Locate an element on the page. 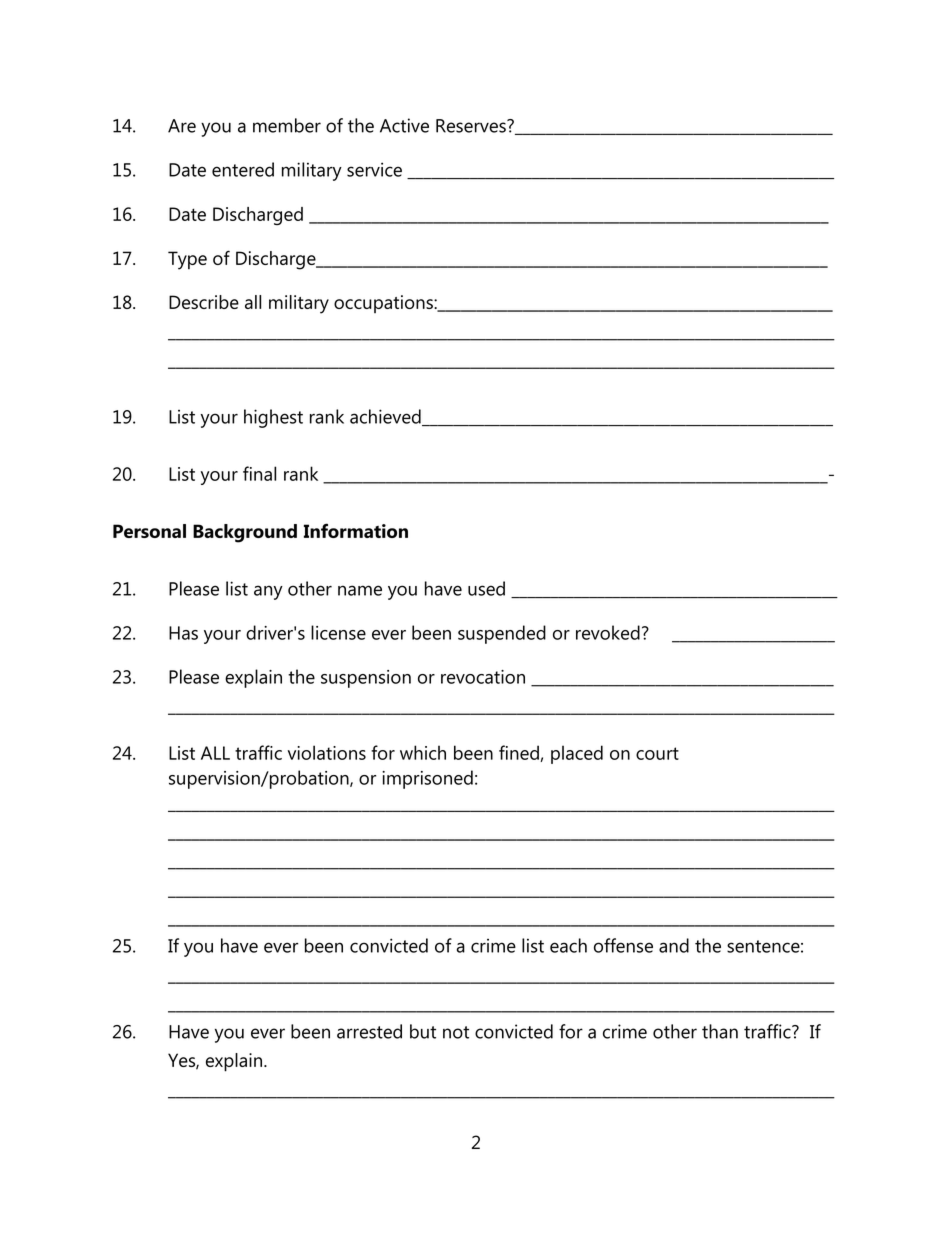  used is located at coordinates (486, 588).
